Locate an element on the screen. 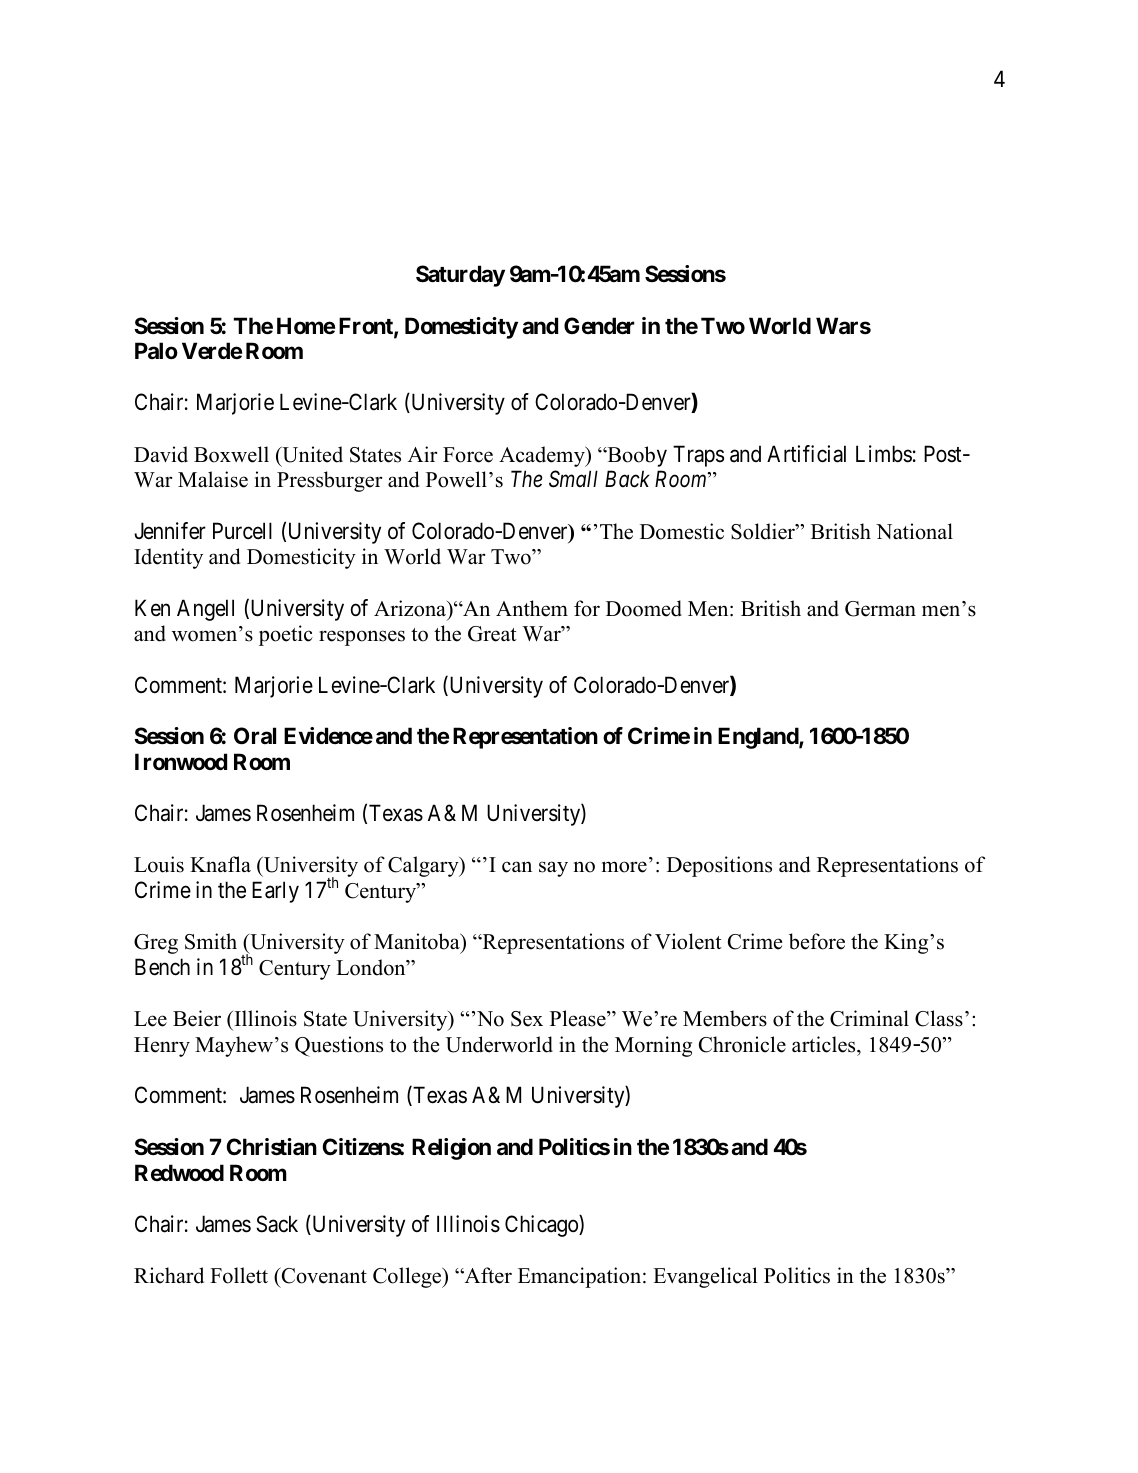  Lee is located at coordinates (150, 1019).
